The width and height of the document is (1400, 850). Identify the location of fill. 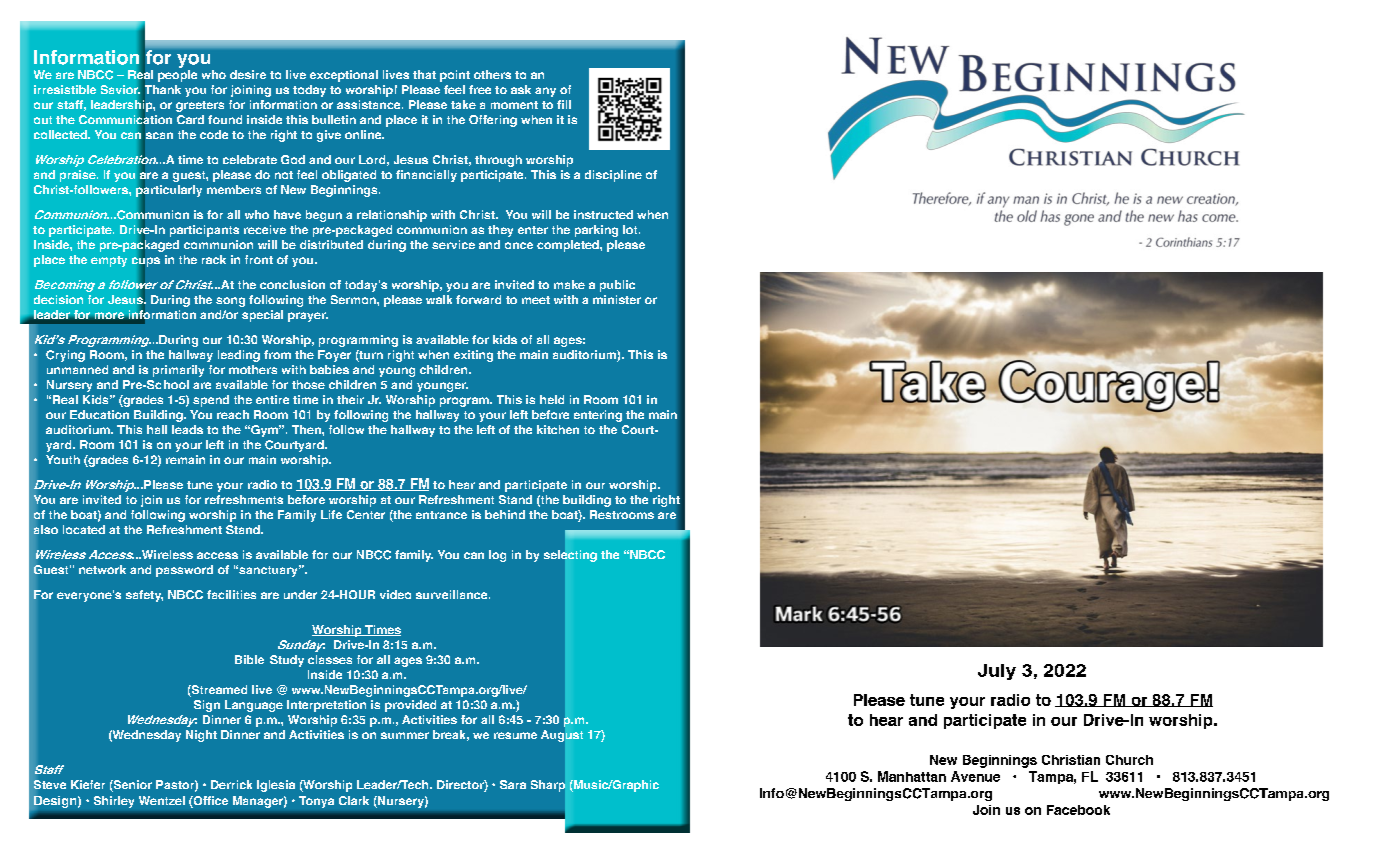
(564, 104).
